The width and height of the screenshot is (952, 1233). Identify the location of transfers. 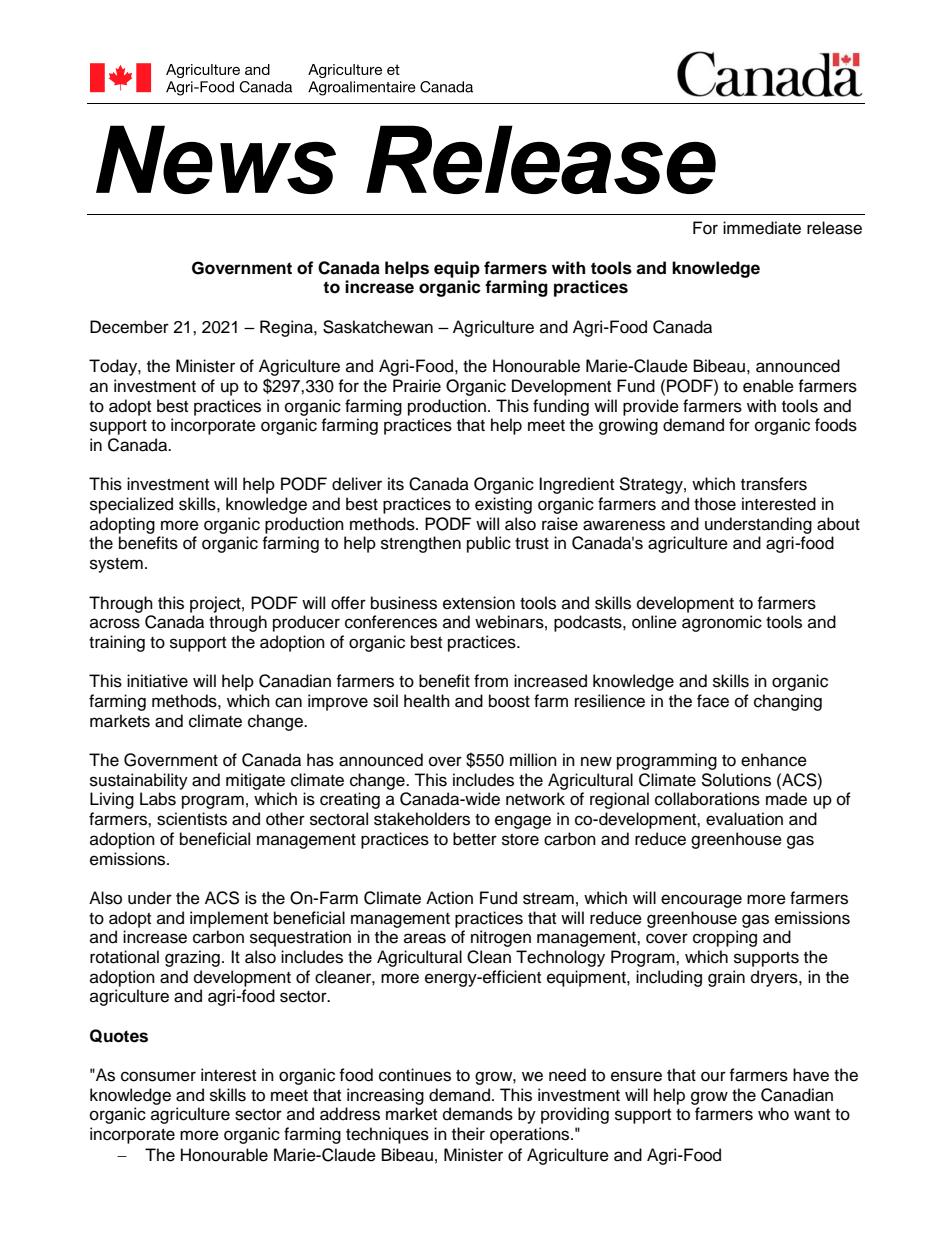
(774, 484).
